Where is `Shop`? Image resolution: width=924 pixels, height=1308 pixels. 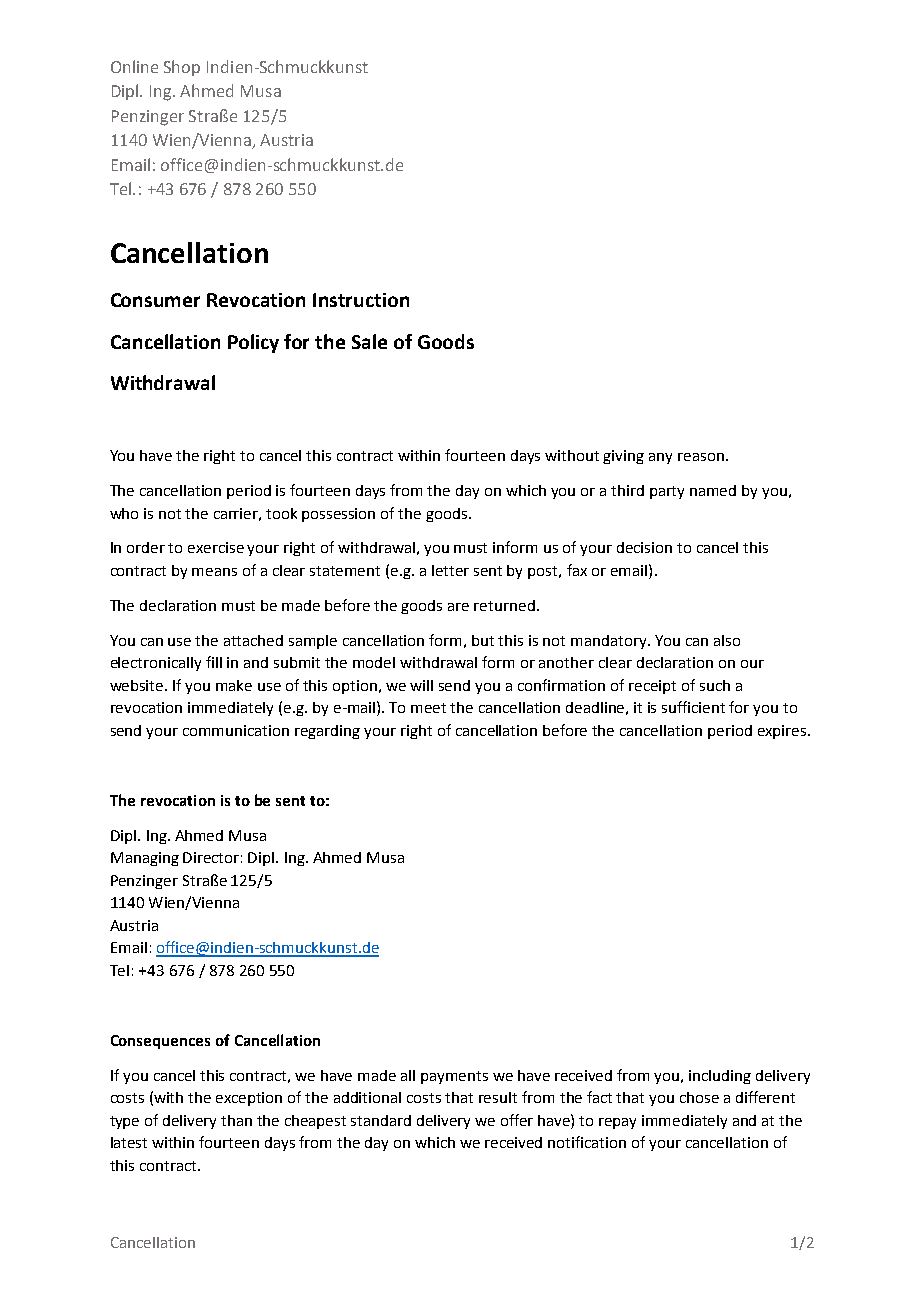
Shop is located at coordinates (182, 68).
